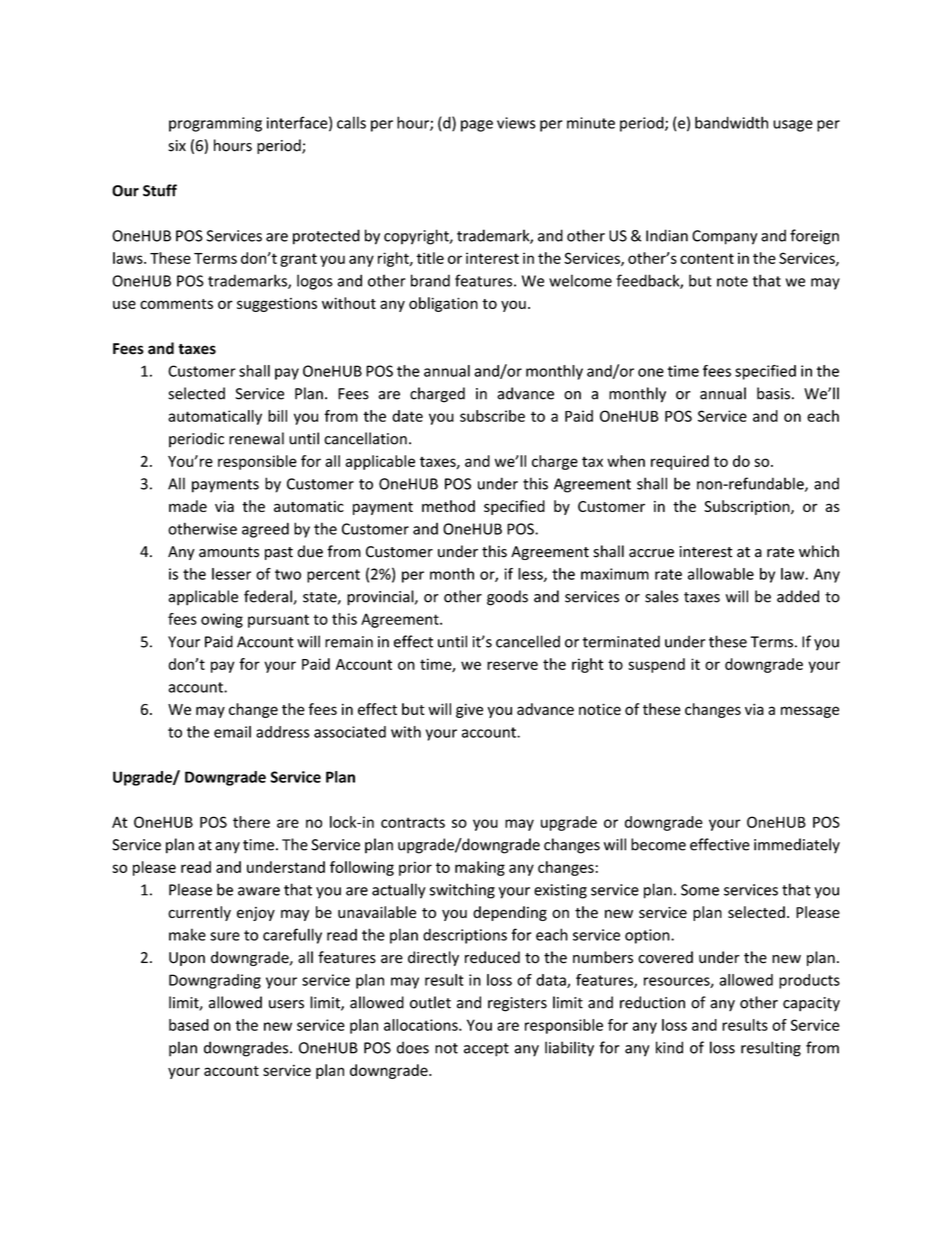 This screenshot has width=952, height=1233. I want to click on six, so click(177, 146).
